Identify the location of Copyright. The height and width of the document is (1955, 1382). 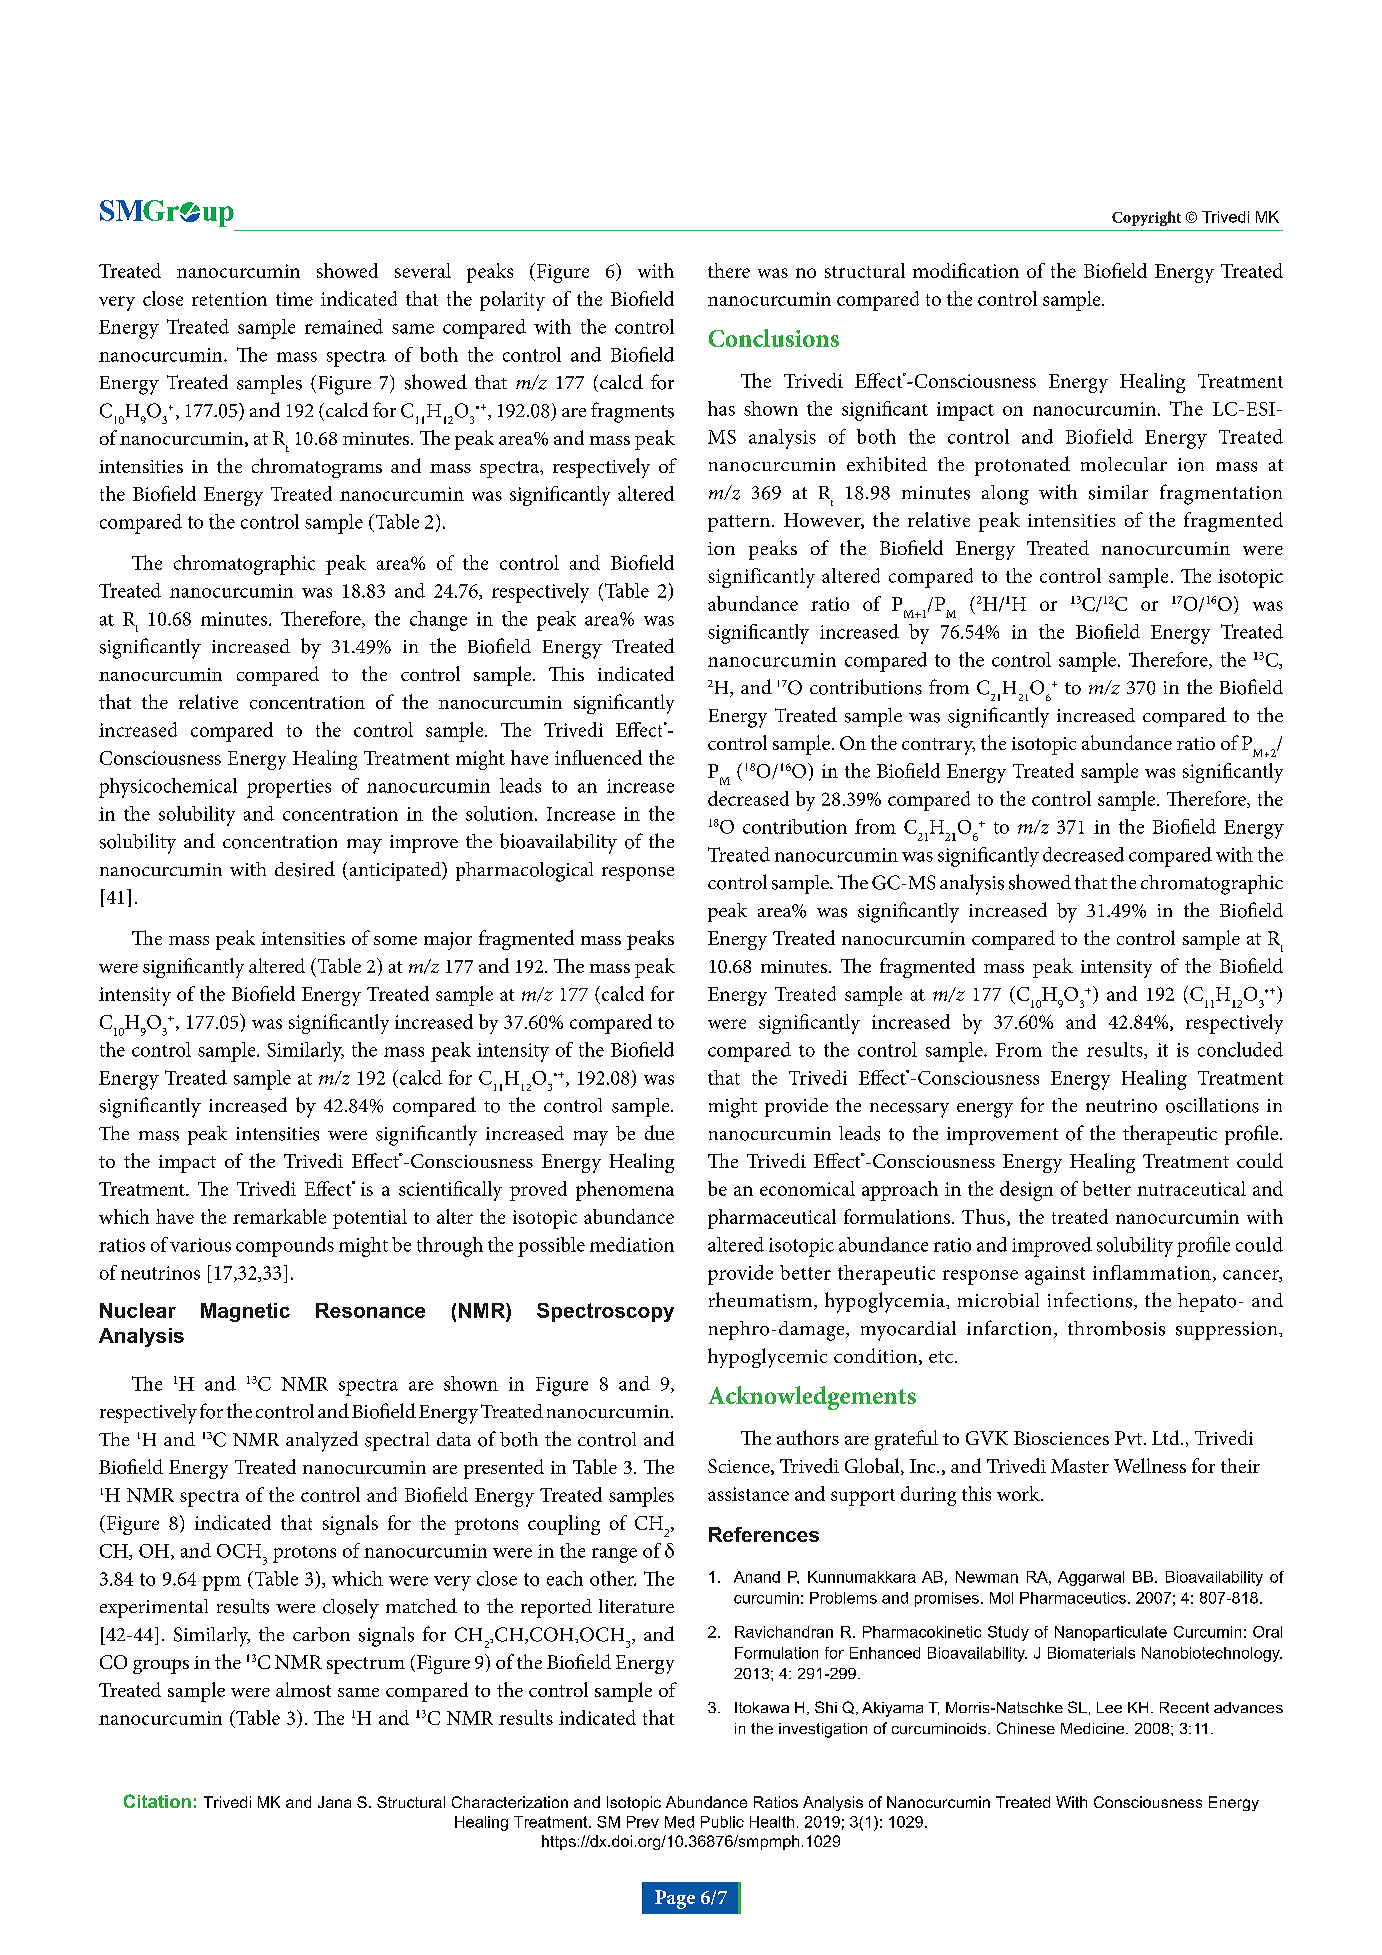
(1146, 218).
